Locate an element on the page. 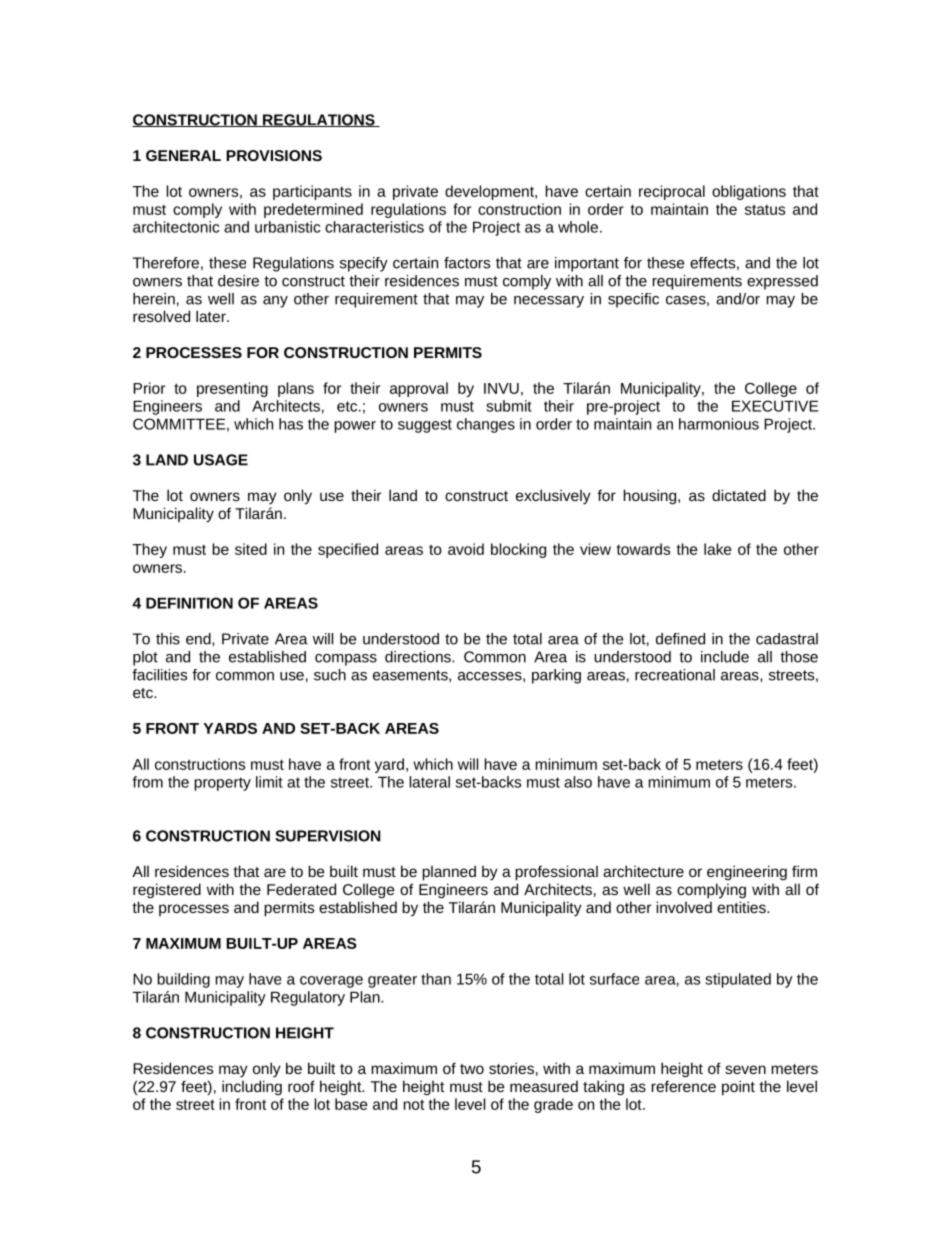 This document has height=1233, width=952. factors is located at coordinates (467, 263).
